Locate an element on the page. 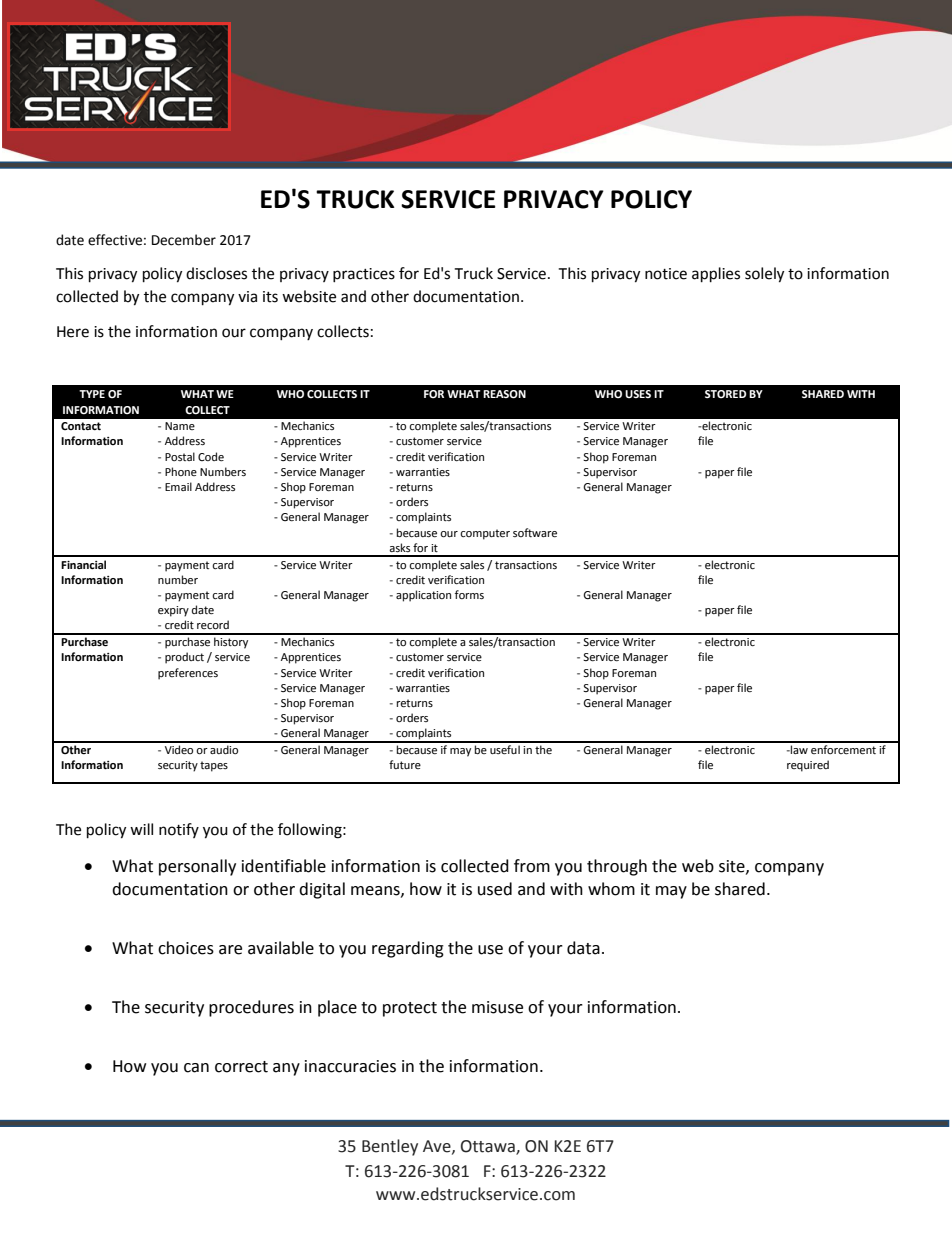 The width and height of the image is (952, 1233). notify is located at coordinates (179, 830).
